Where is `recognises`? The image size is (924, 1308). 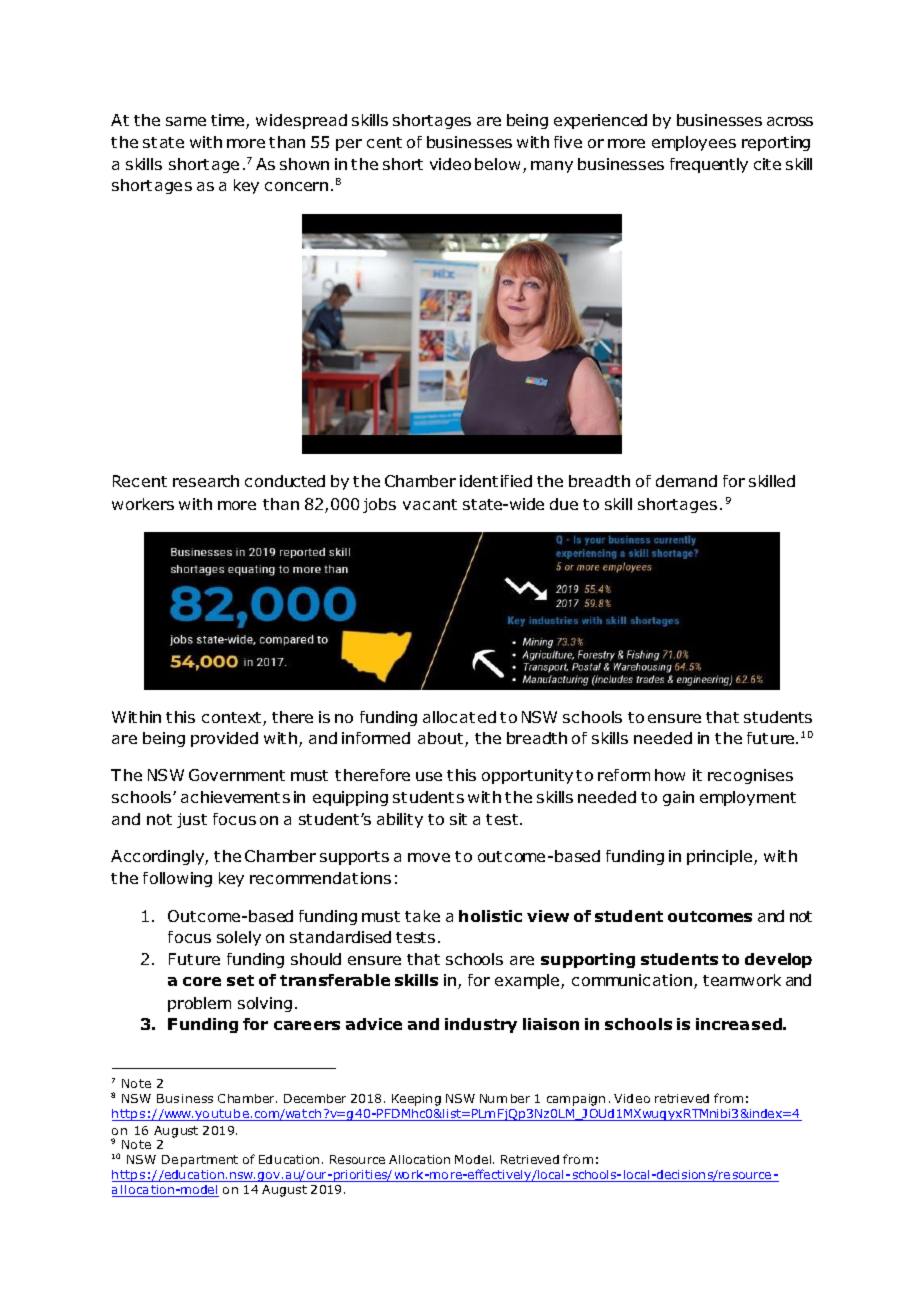 recognises is located at coordinates (750, 776).
